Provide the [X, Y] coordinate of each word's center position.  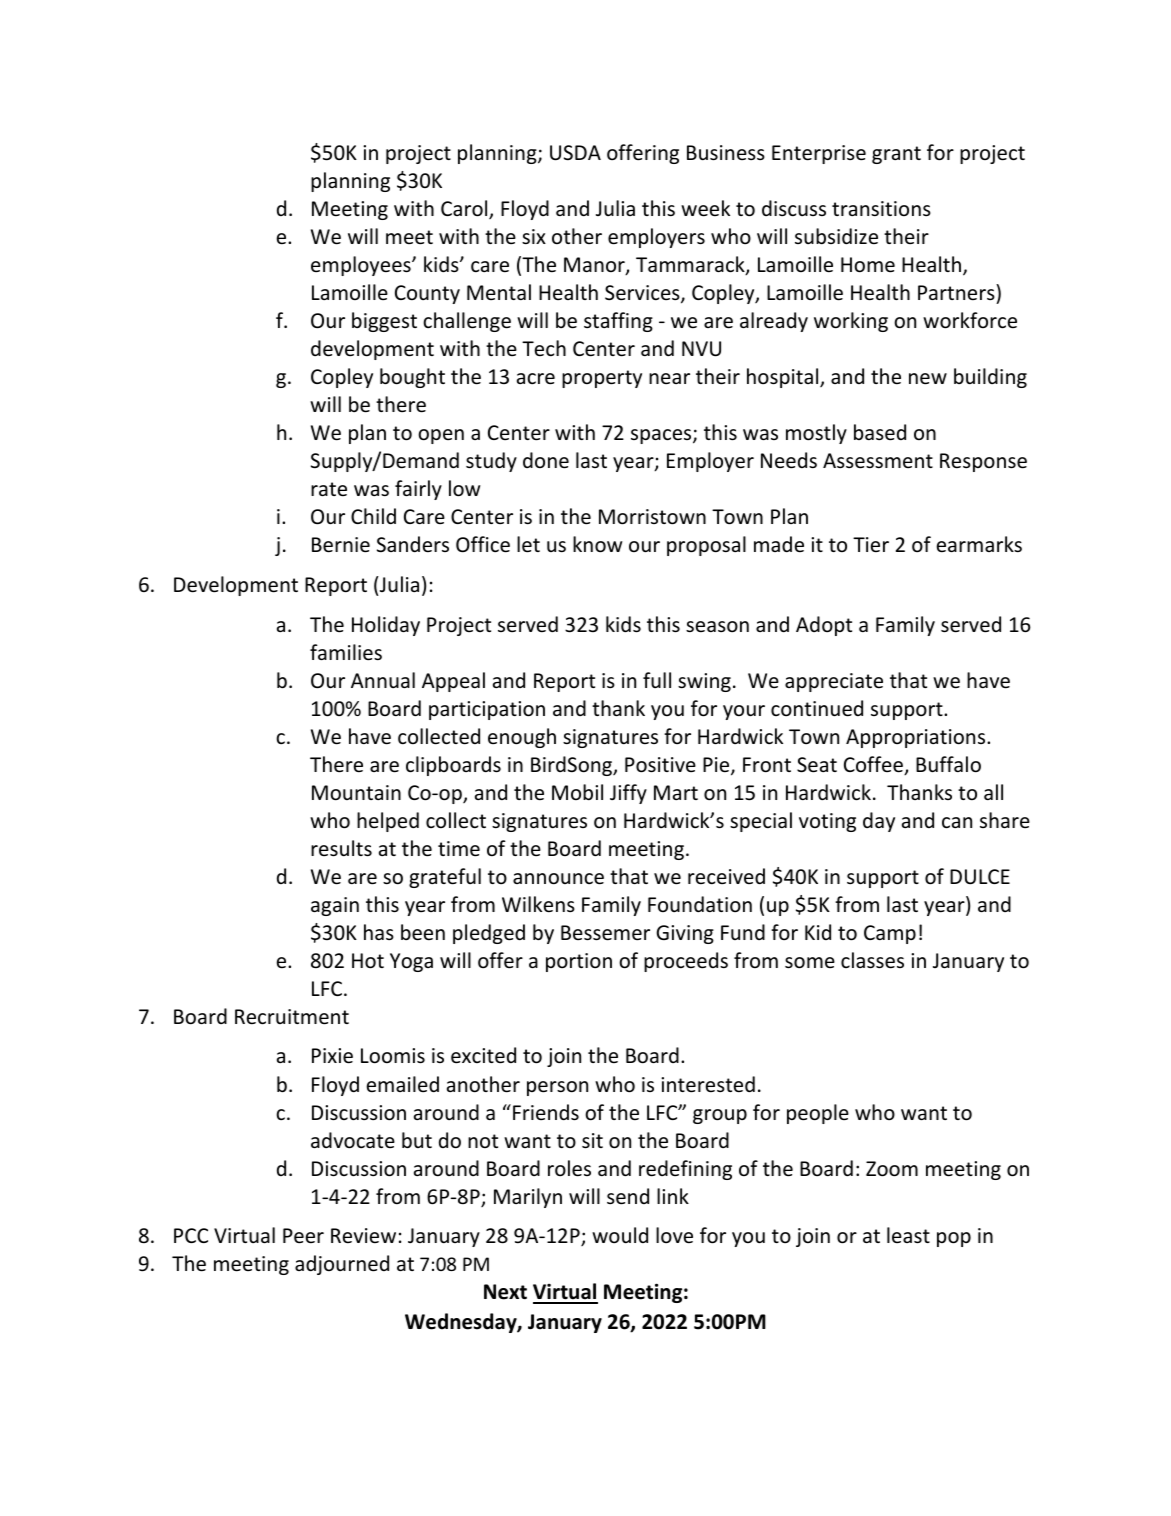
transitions [881, 208]
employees [362, 266]
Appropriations [917, 738]
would [620, 1235]
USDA [575, 153]
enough [522, 738]
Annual [383, 680]
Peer [303, 1236]
